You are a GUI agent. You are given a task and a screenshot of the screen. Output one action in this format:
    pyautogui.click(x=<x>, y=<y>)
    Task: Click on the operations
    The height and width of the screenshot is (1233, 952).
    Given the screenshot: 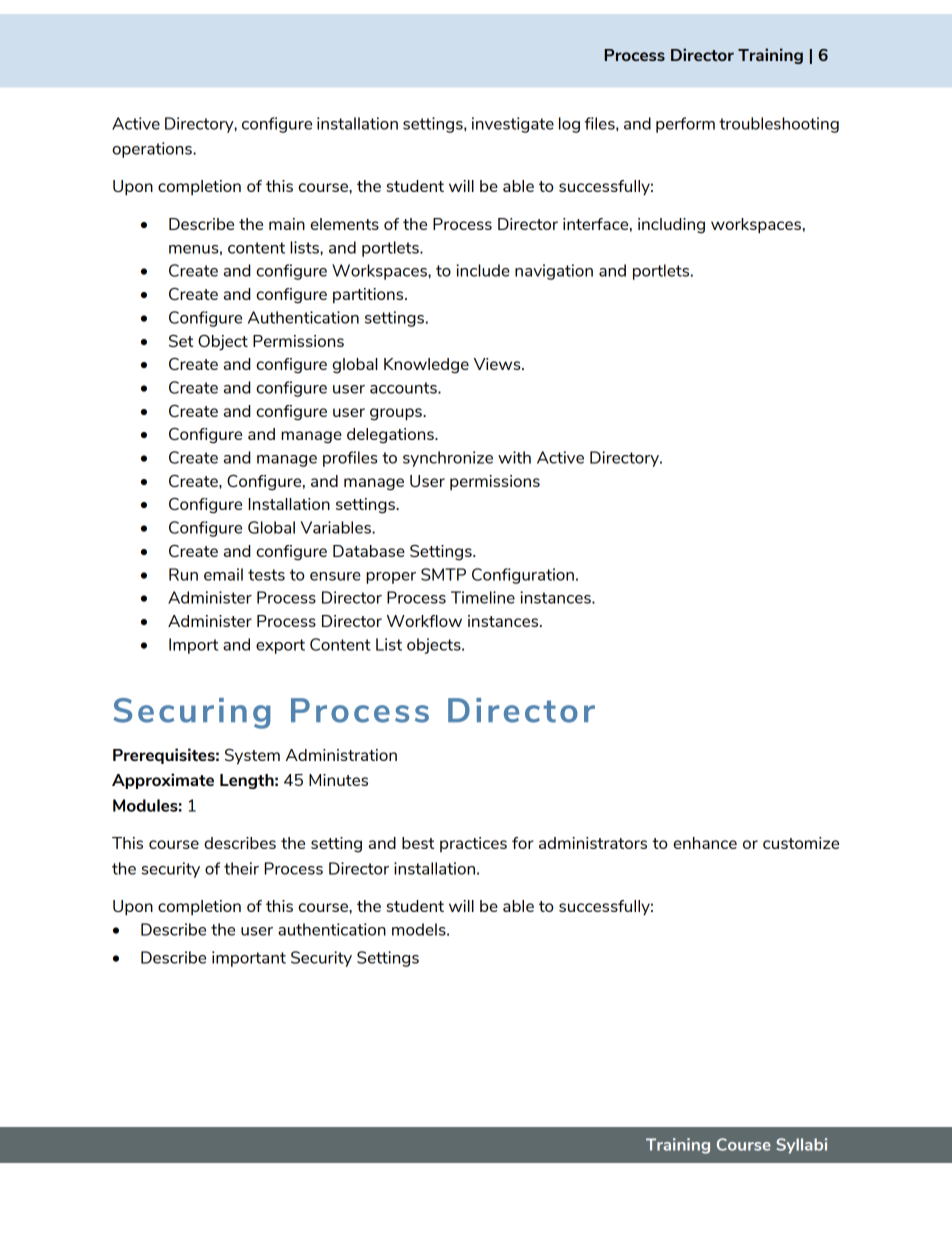 What is the action you would take?
    pyautogui.click(x=153, y=150)
